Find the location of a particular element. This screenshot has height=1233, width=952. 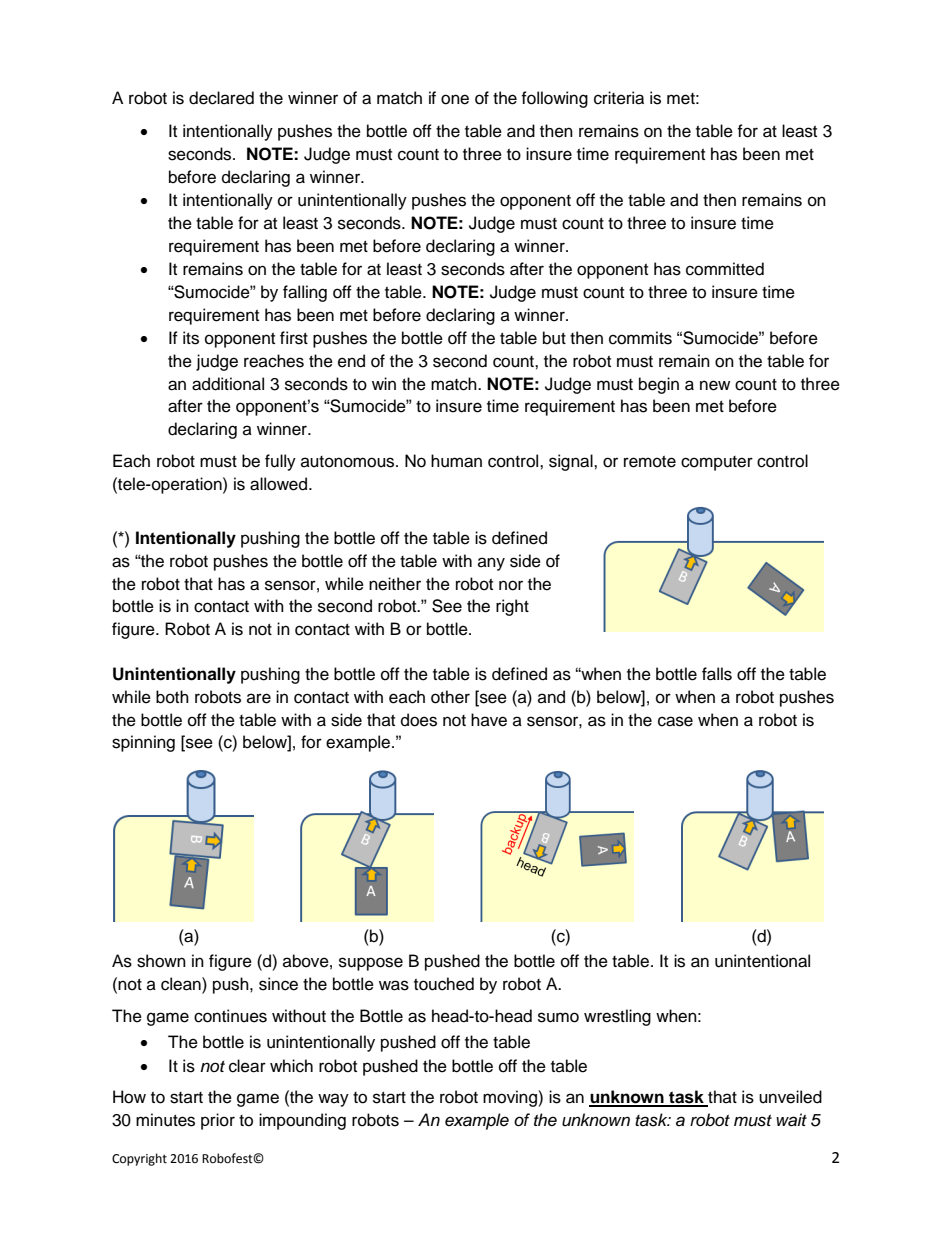

falls is located at coordinates (717, 674).
